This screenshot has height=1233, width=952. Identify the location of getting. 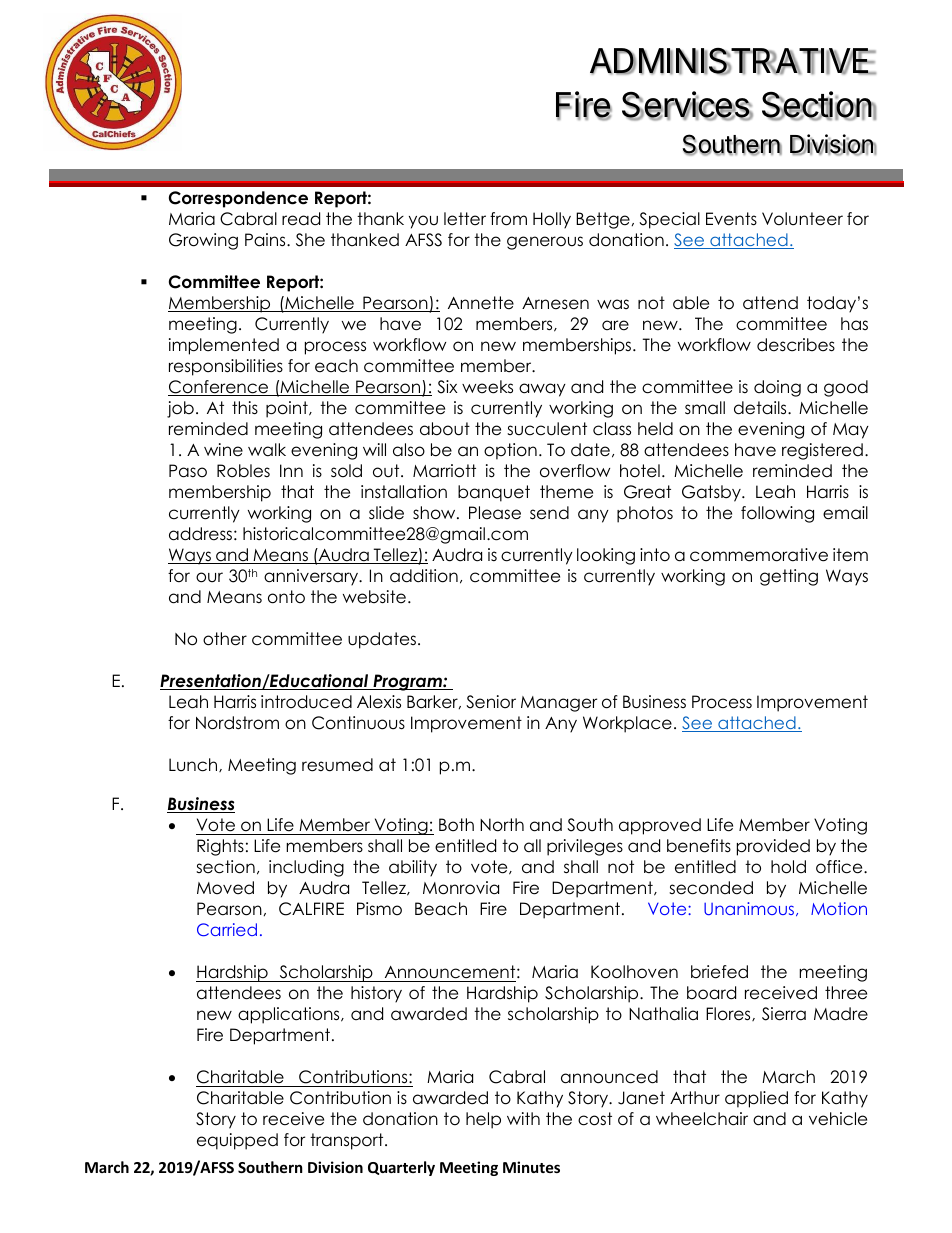
(789, 577).
